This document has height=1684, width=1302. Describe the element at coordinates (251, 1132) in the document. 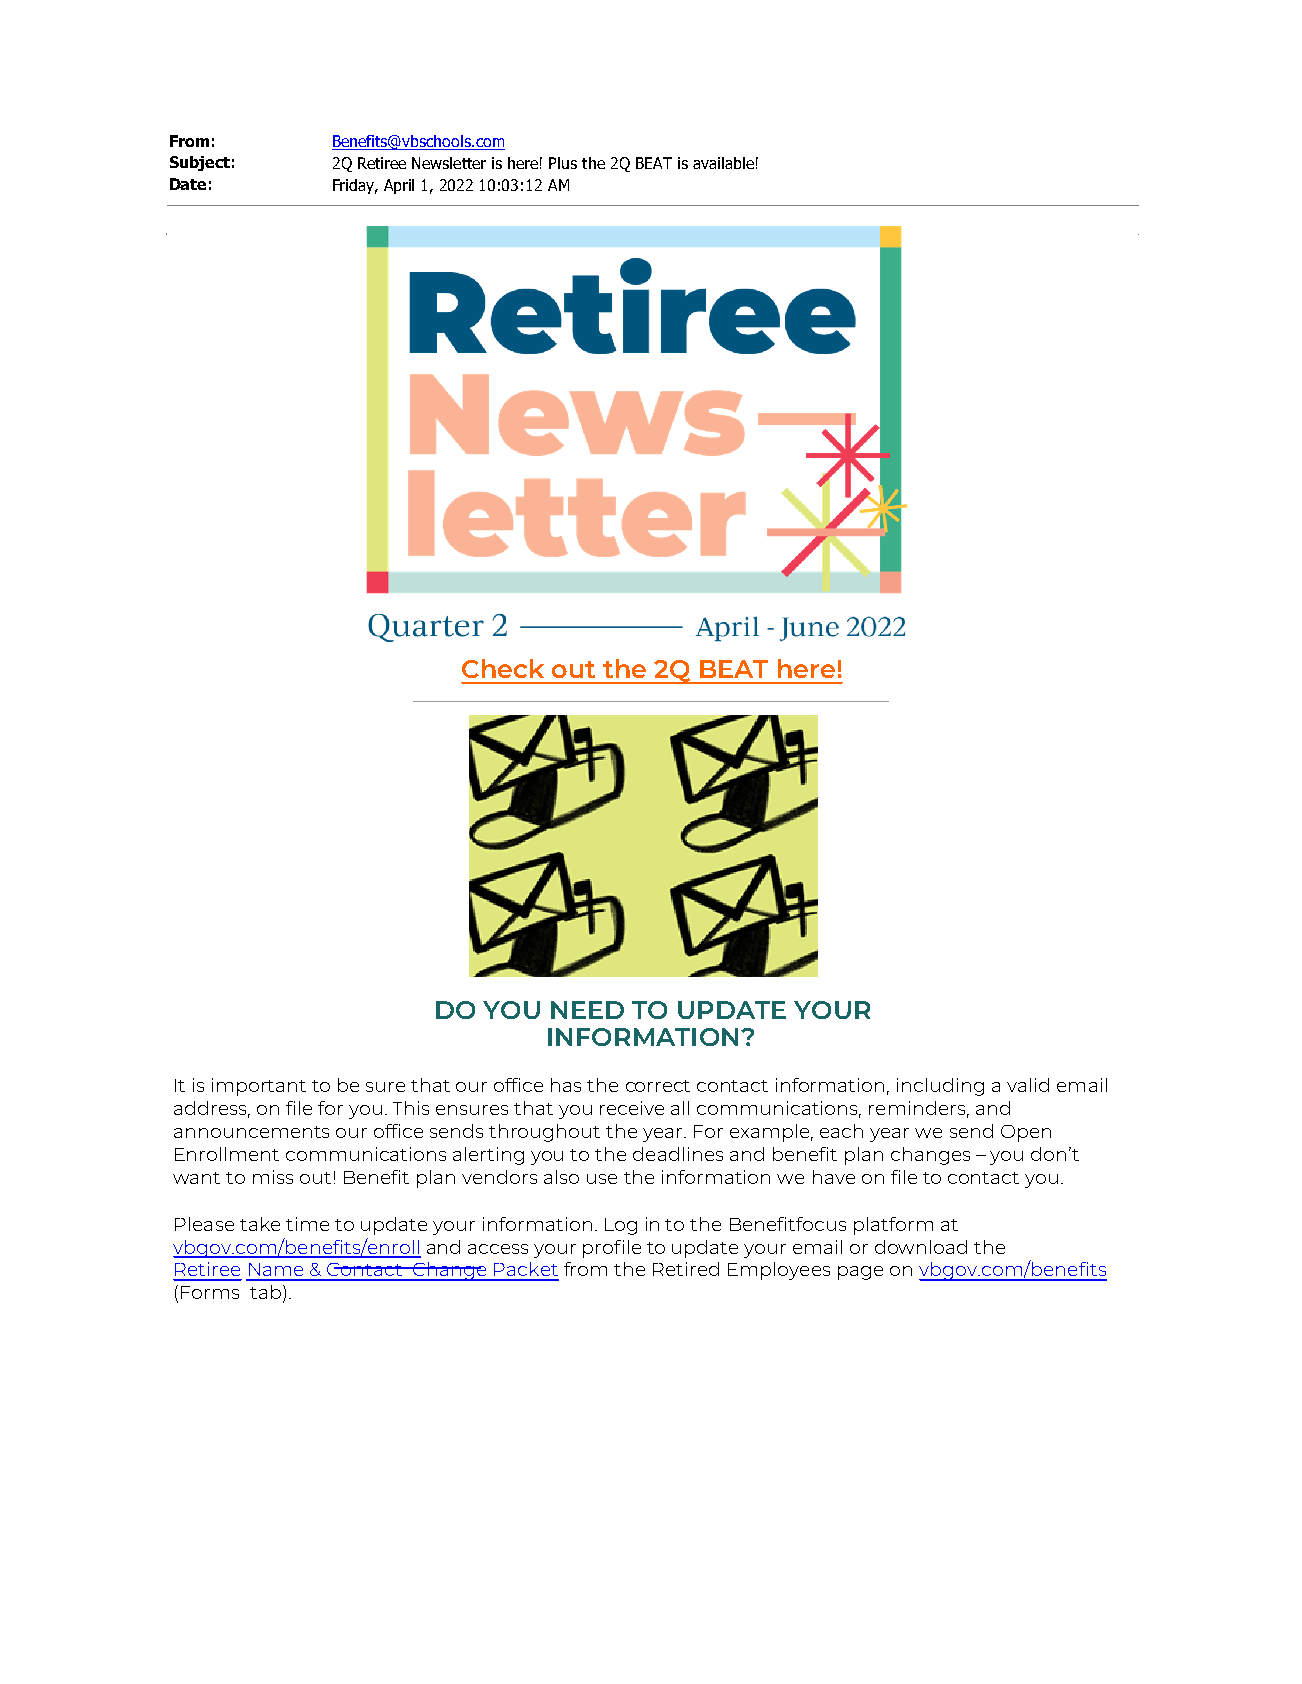

I see `announcements` at that location.
